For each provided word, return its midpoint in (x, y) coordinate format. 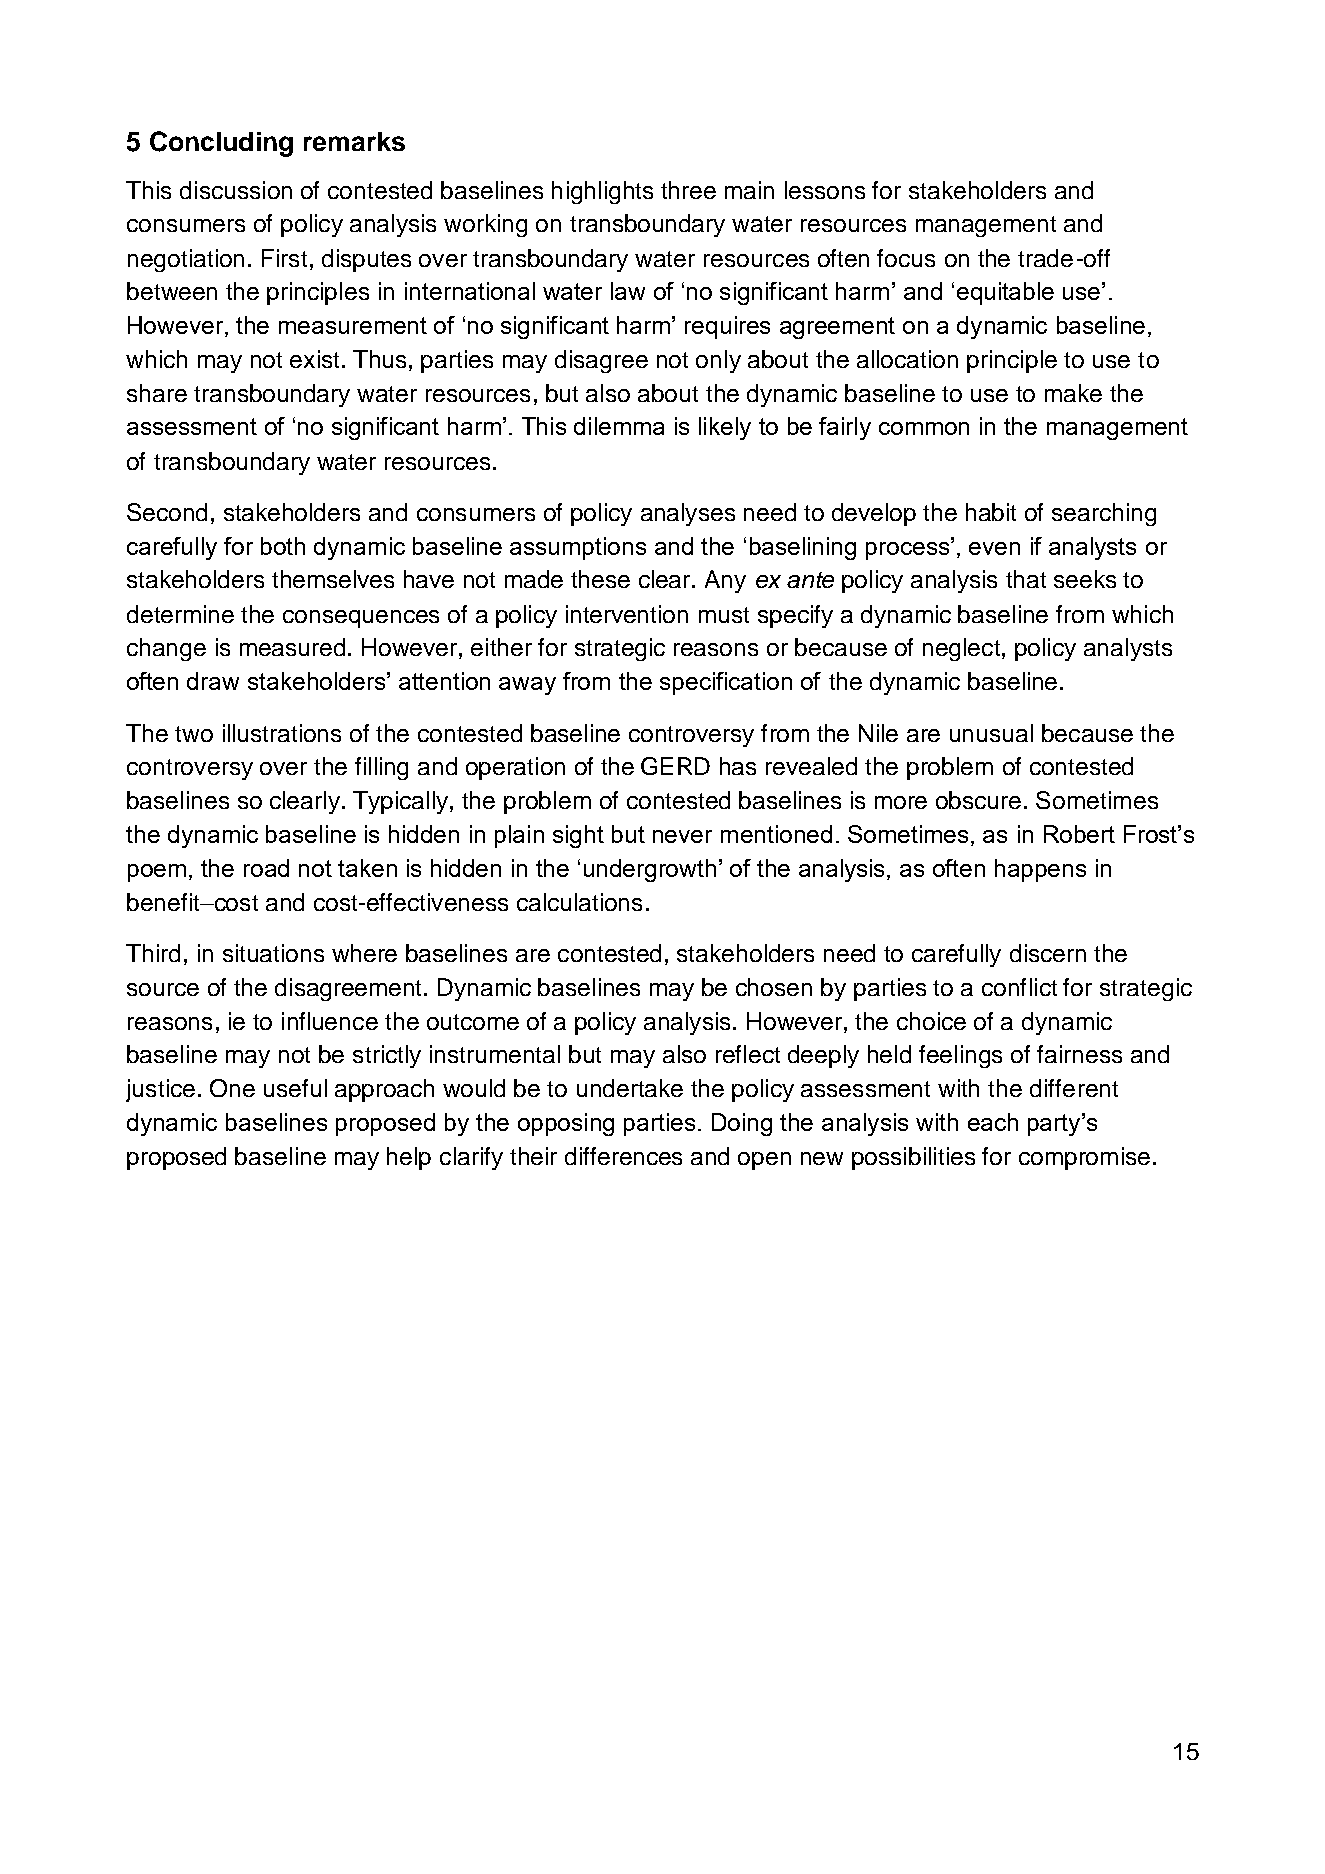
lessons (825, 190)
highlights (602, 192)
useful (295, 1088)
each (993, 1122)
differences (623, 1156)
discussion (236, 190)
